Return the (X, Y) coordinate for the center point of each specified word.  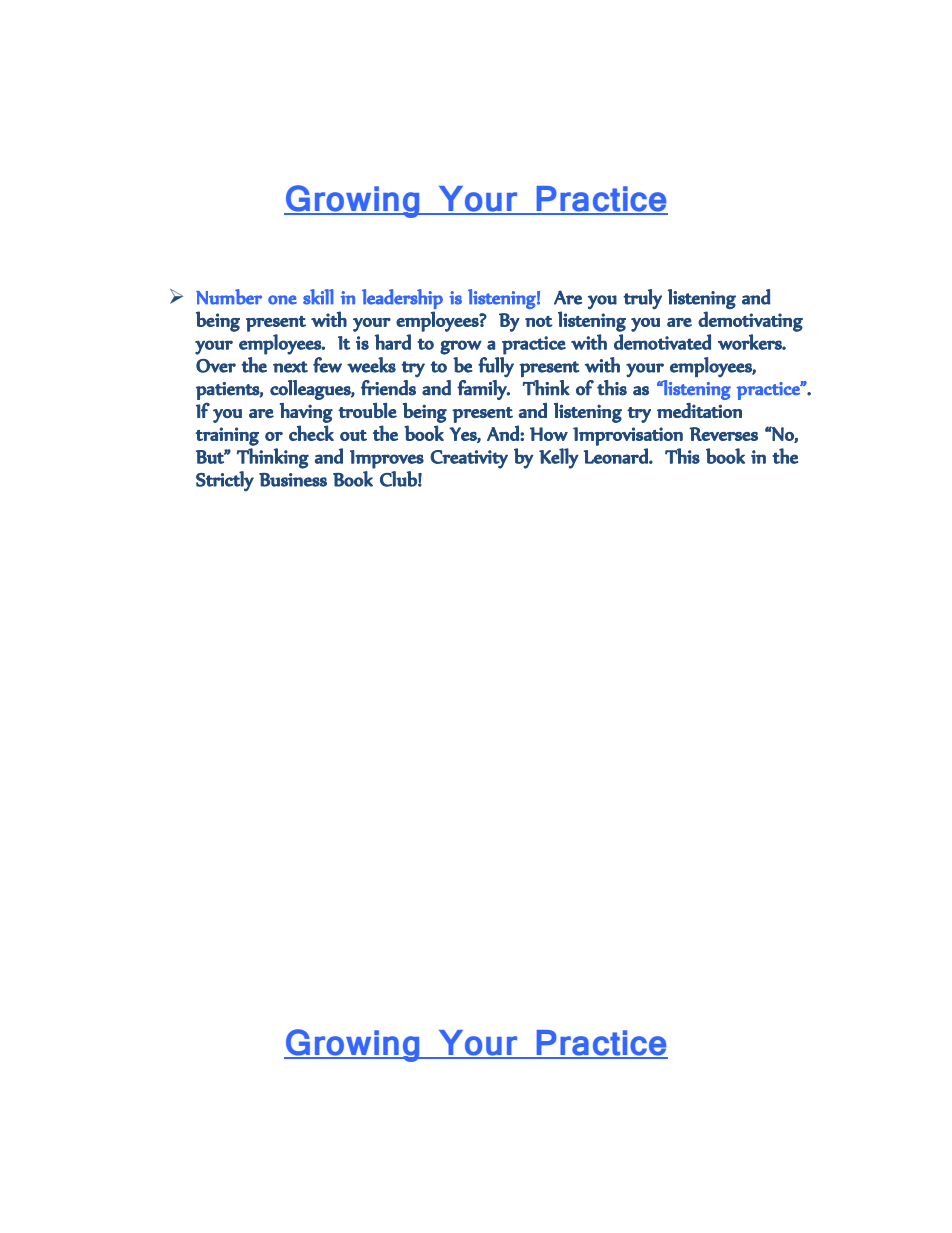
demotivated (662, 342)
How (549, 434)
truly (642, 299)
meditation (699, 410)
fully (496, 367)
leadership (402, 299)
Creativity (469, 459)
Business (293, 480)
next (290, 367)
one (282, 300)
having (306, 413)
